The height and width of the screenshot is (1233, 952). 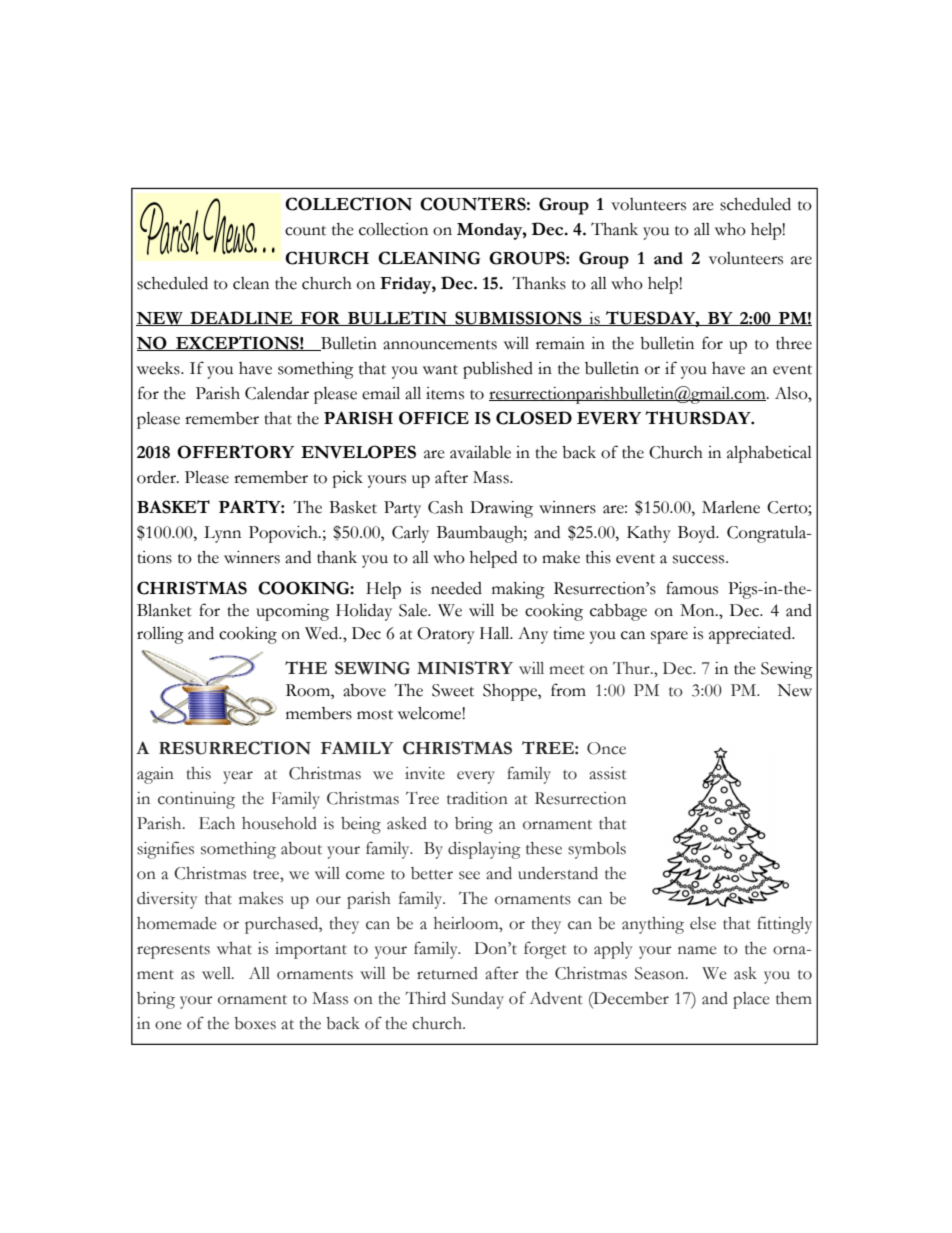 What do you see at coordinates (794, 343) in the screenshot?
I see `three` at bounding box center [794, 343].
